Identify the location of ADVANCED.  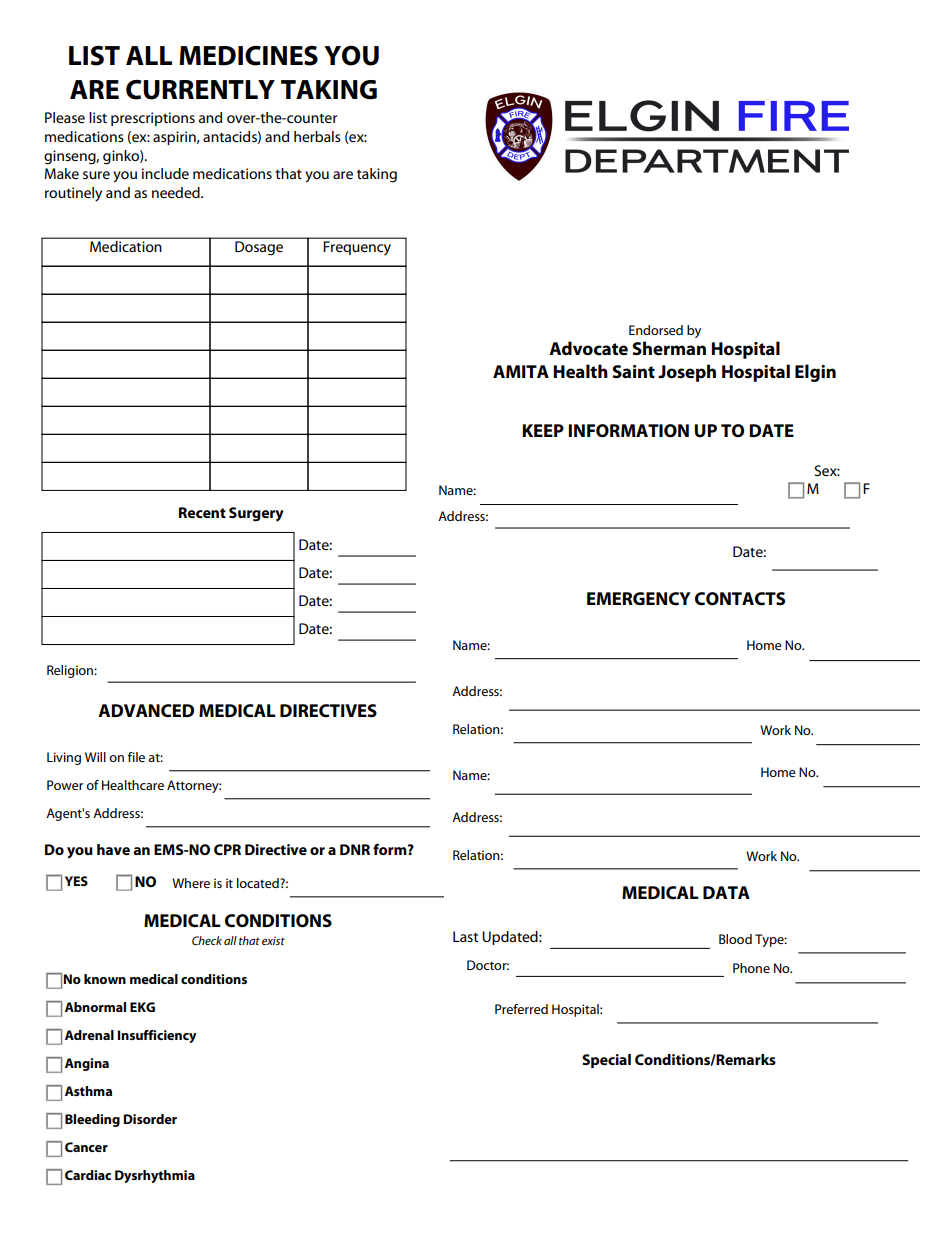
(146, 711).
